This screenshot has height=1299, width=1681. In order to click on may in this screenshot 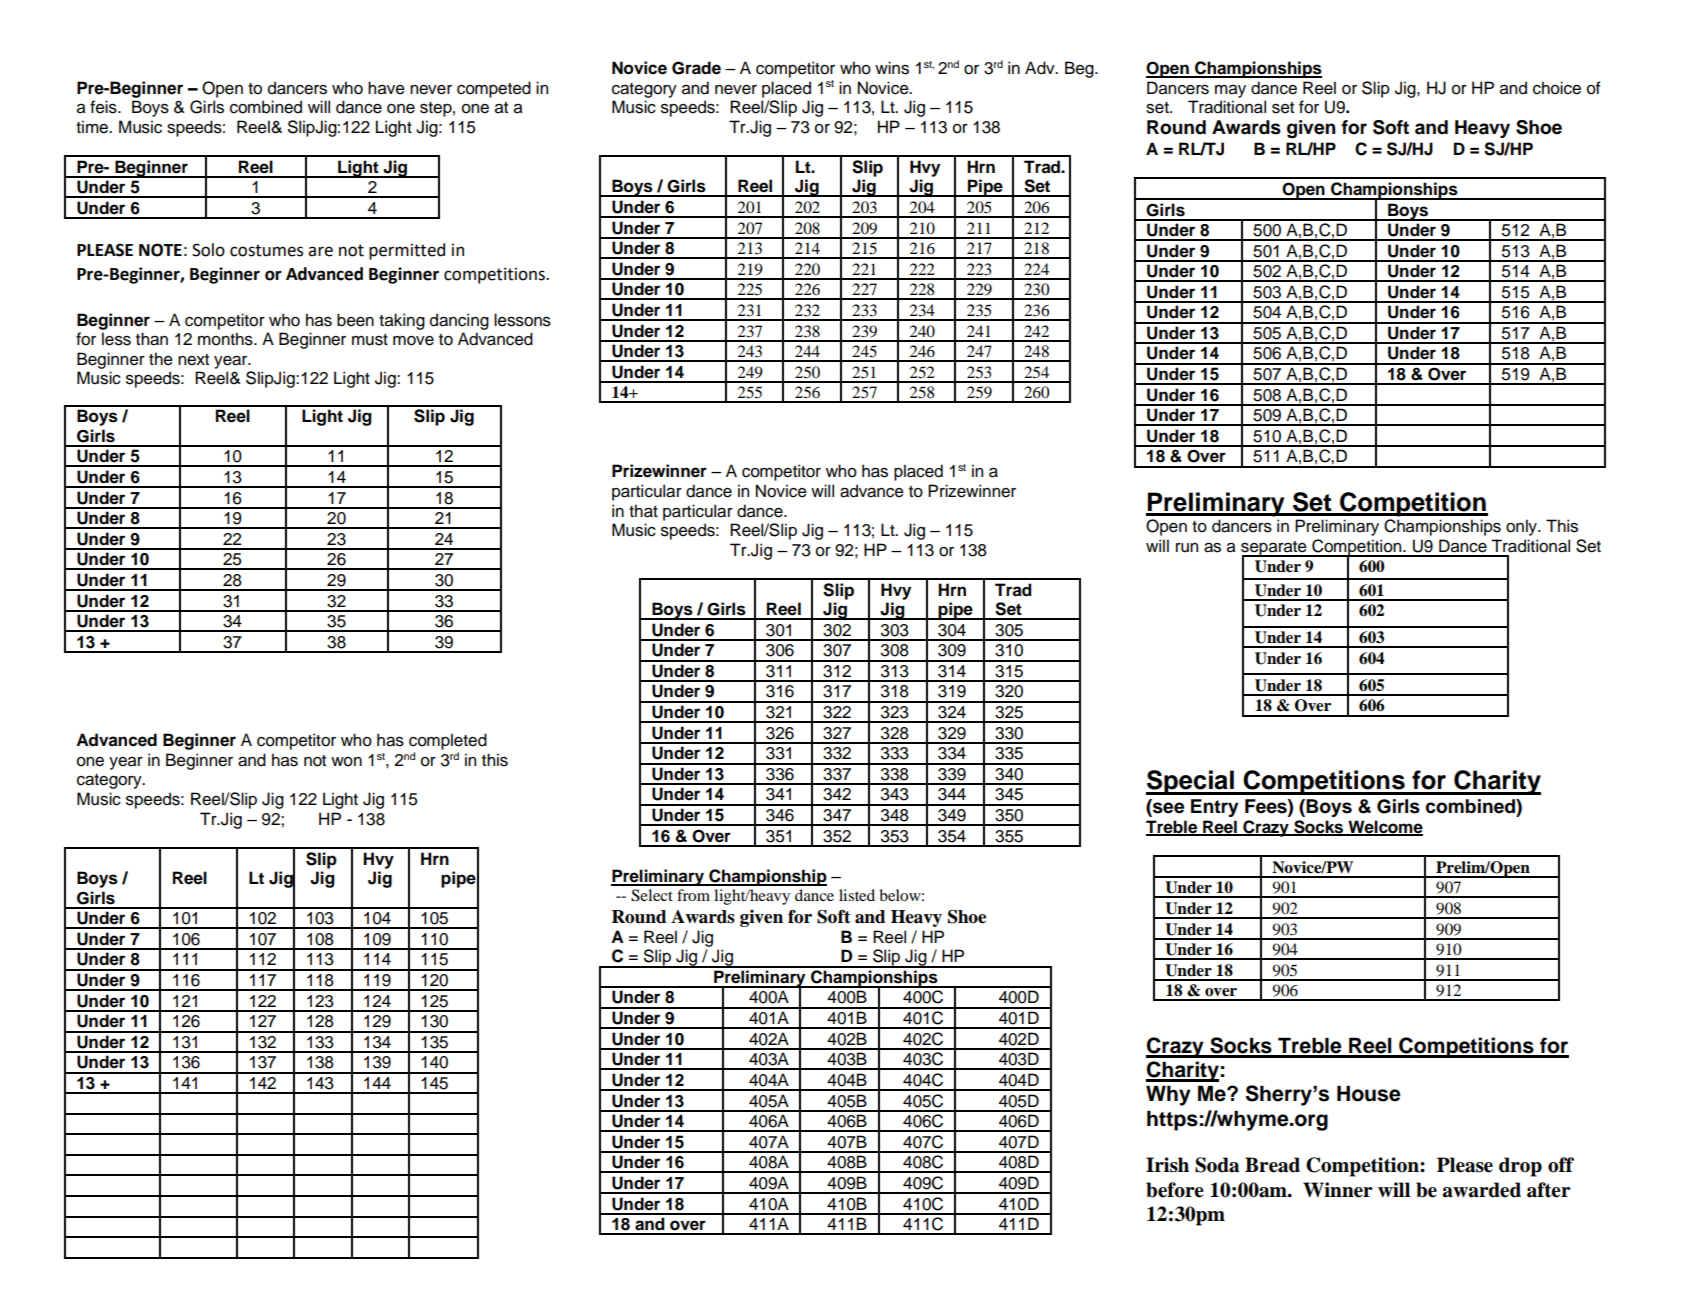, I will do `click(1230, 91)`.
